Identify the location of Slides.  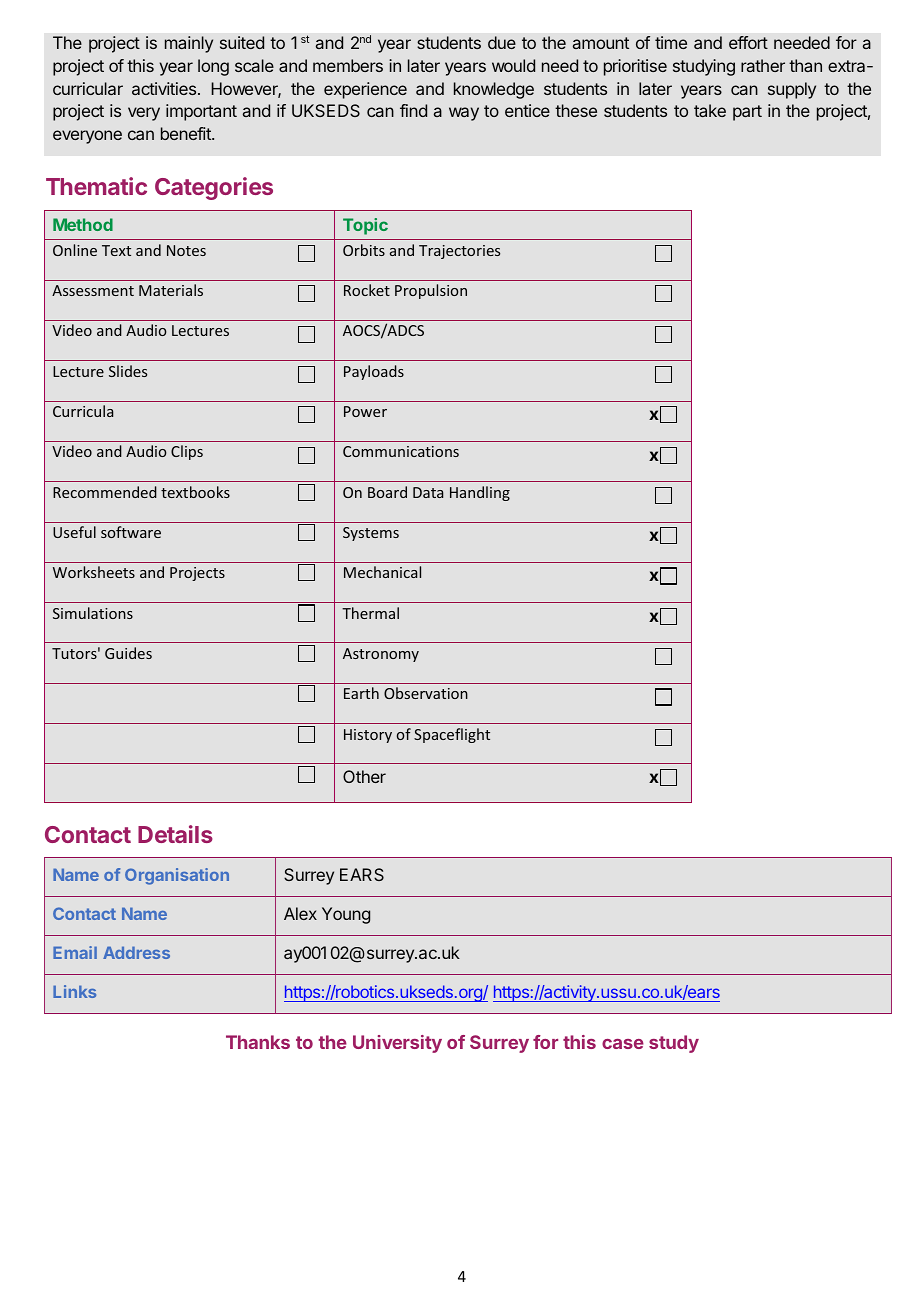
(128, 371).
